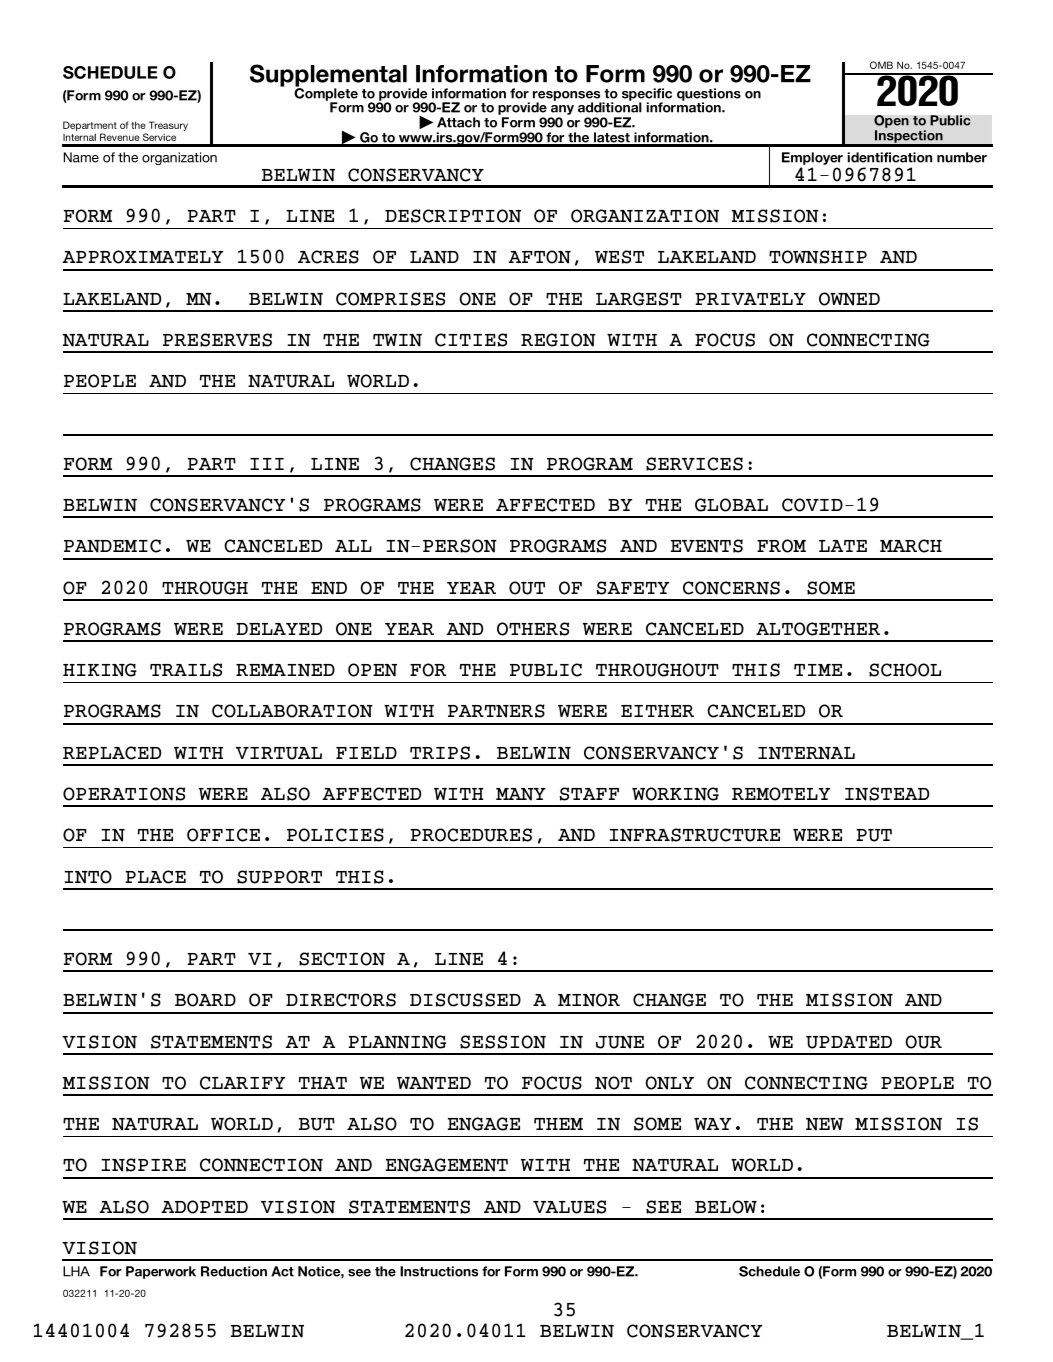 This page has height=1362, width=1053. I want to click on OTHERS, so click(533, 629).
